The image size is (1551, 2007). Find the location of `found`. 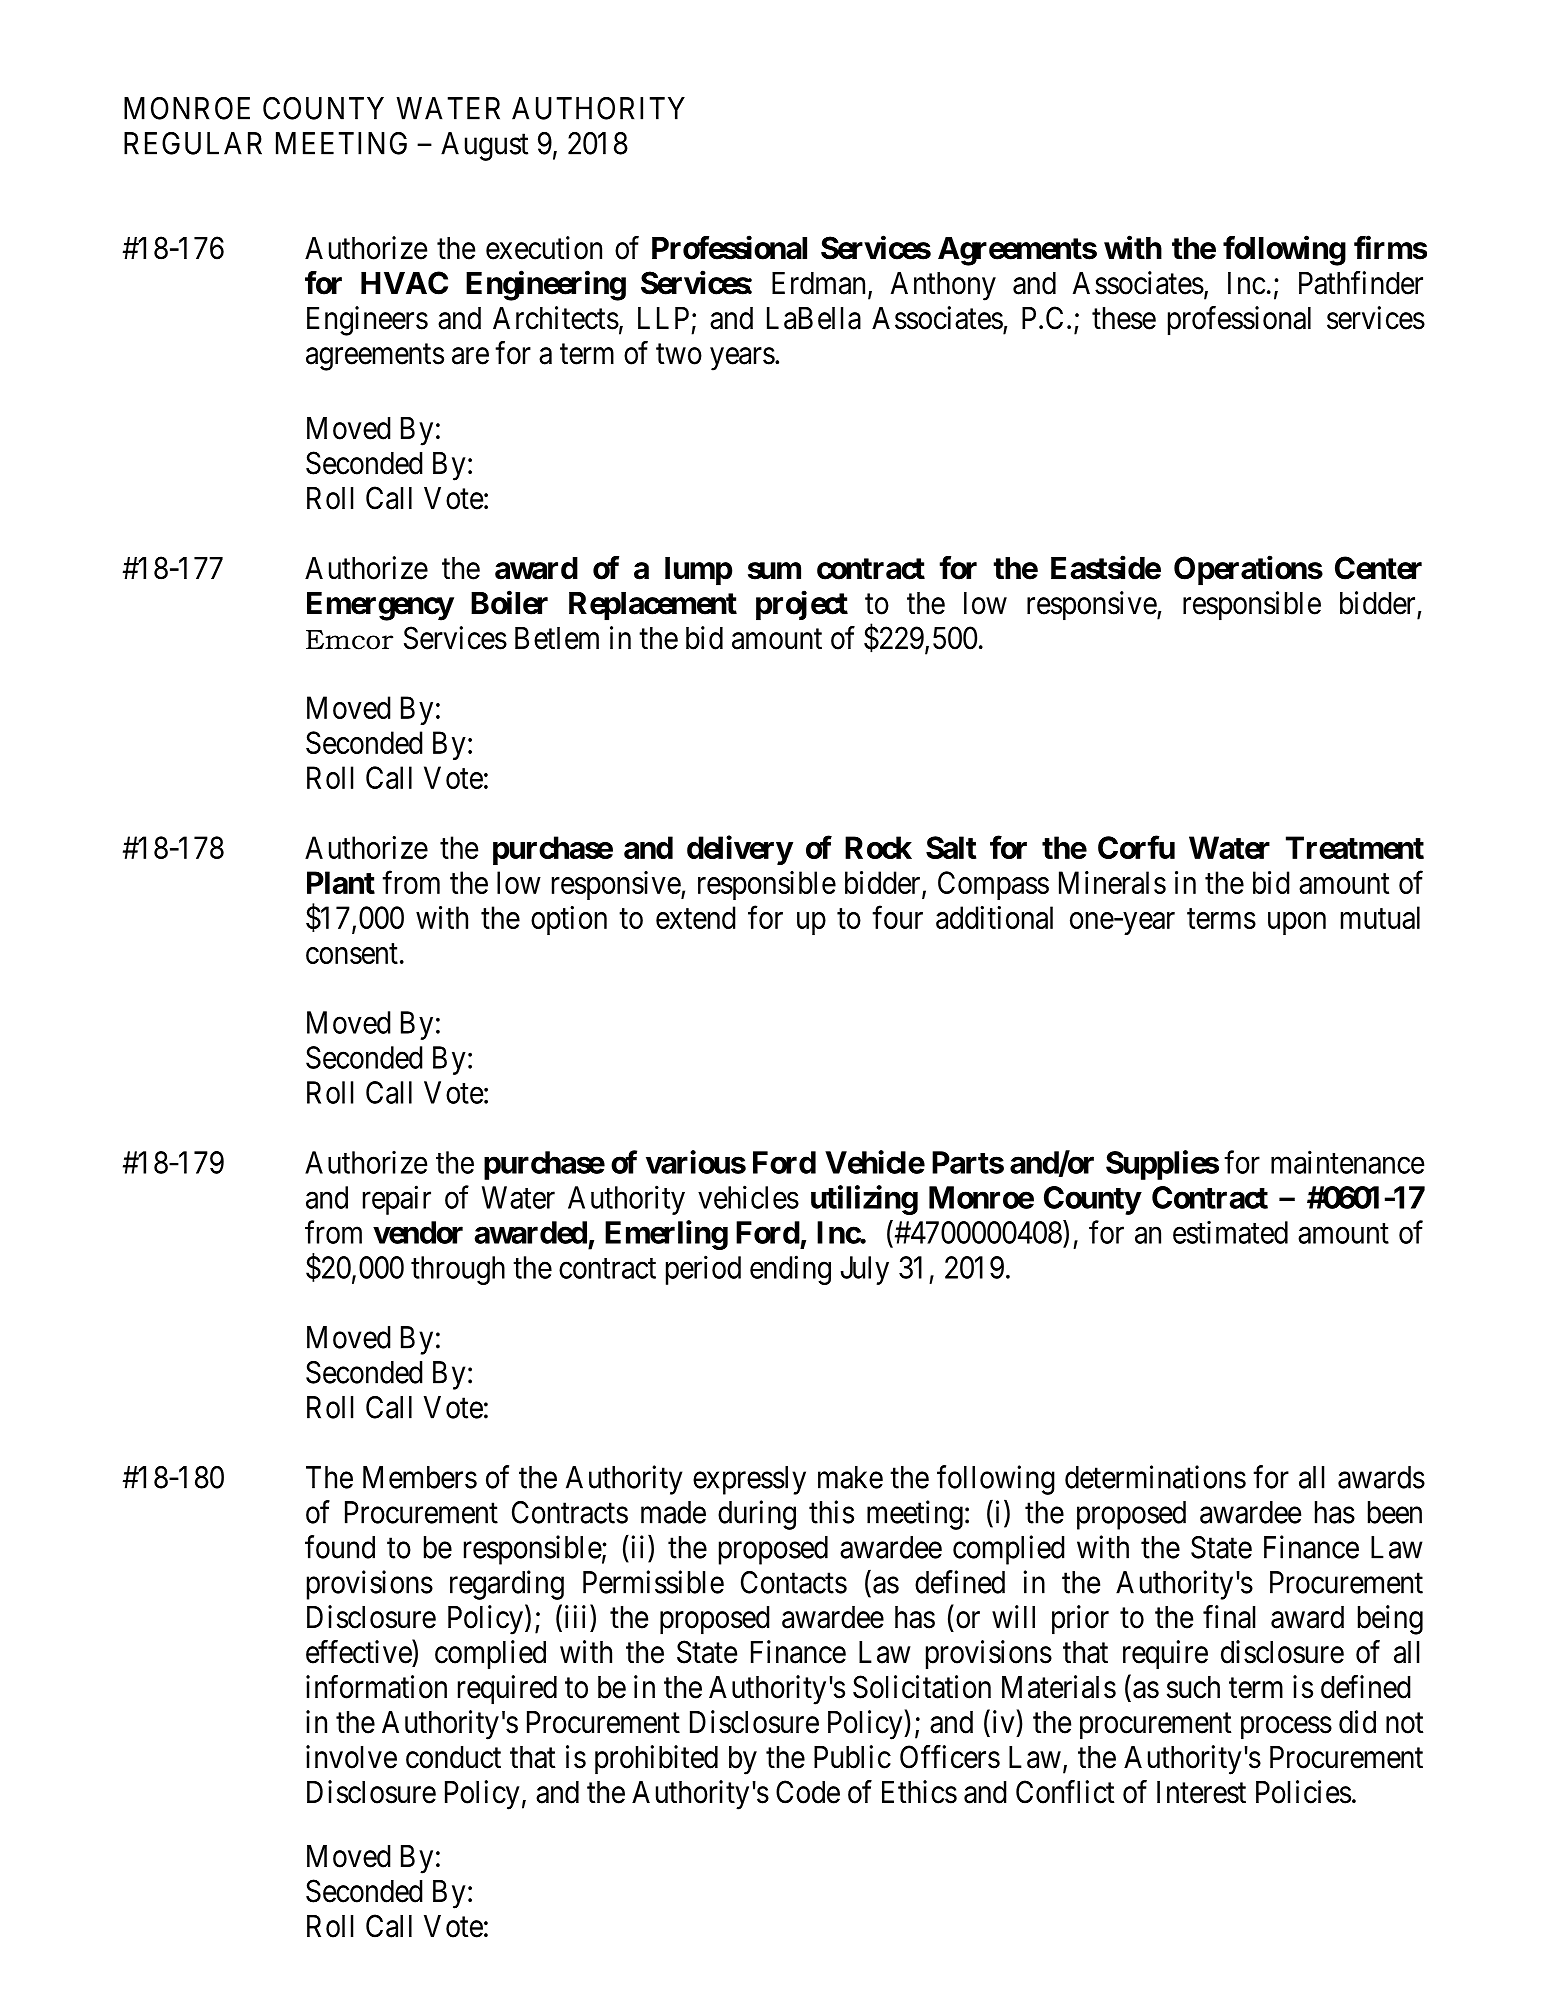

found is located at coordinates (340, 1547).
